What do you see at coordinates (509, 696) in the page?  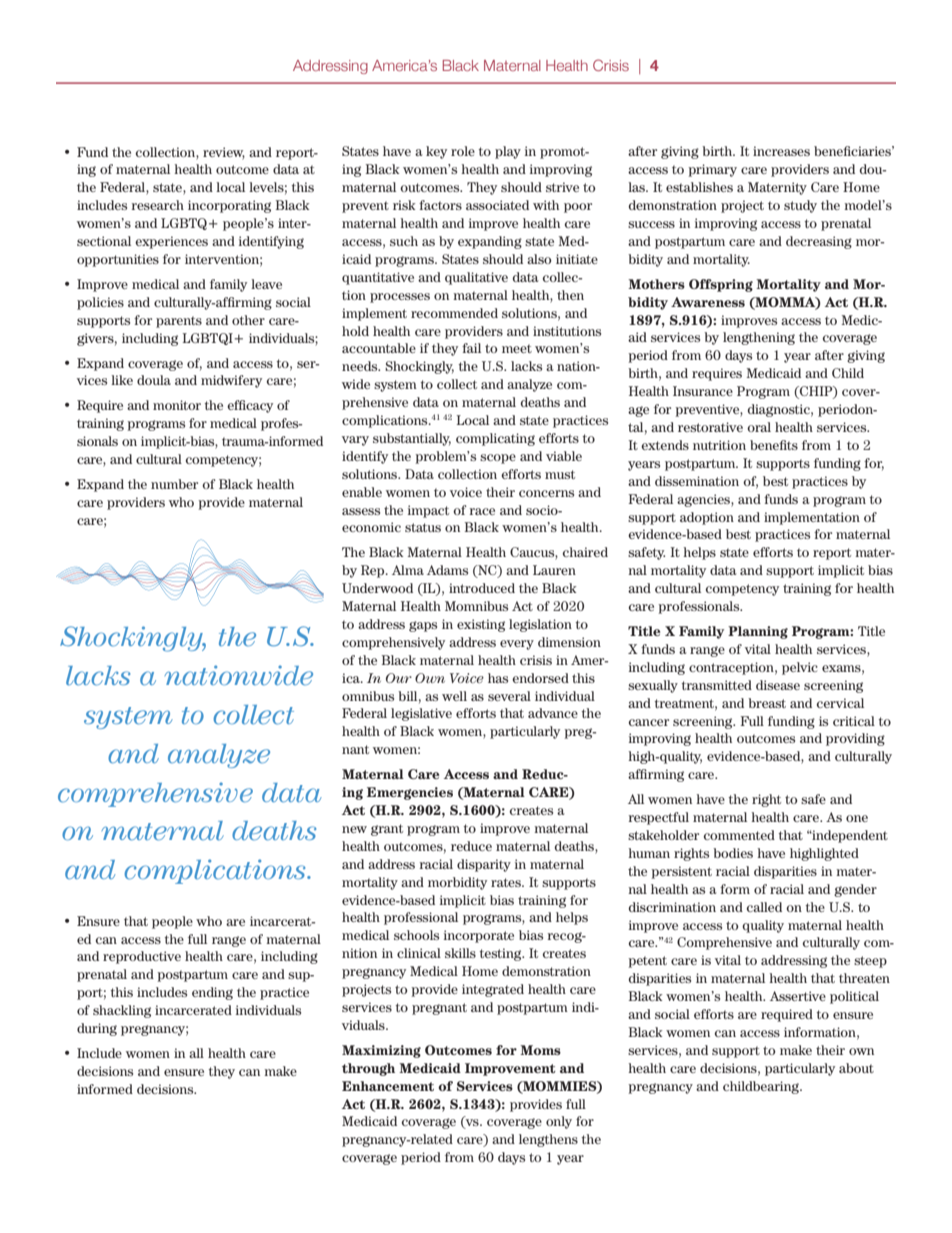 I see `several` at bounding box center [509, 696].
